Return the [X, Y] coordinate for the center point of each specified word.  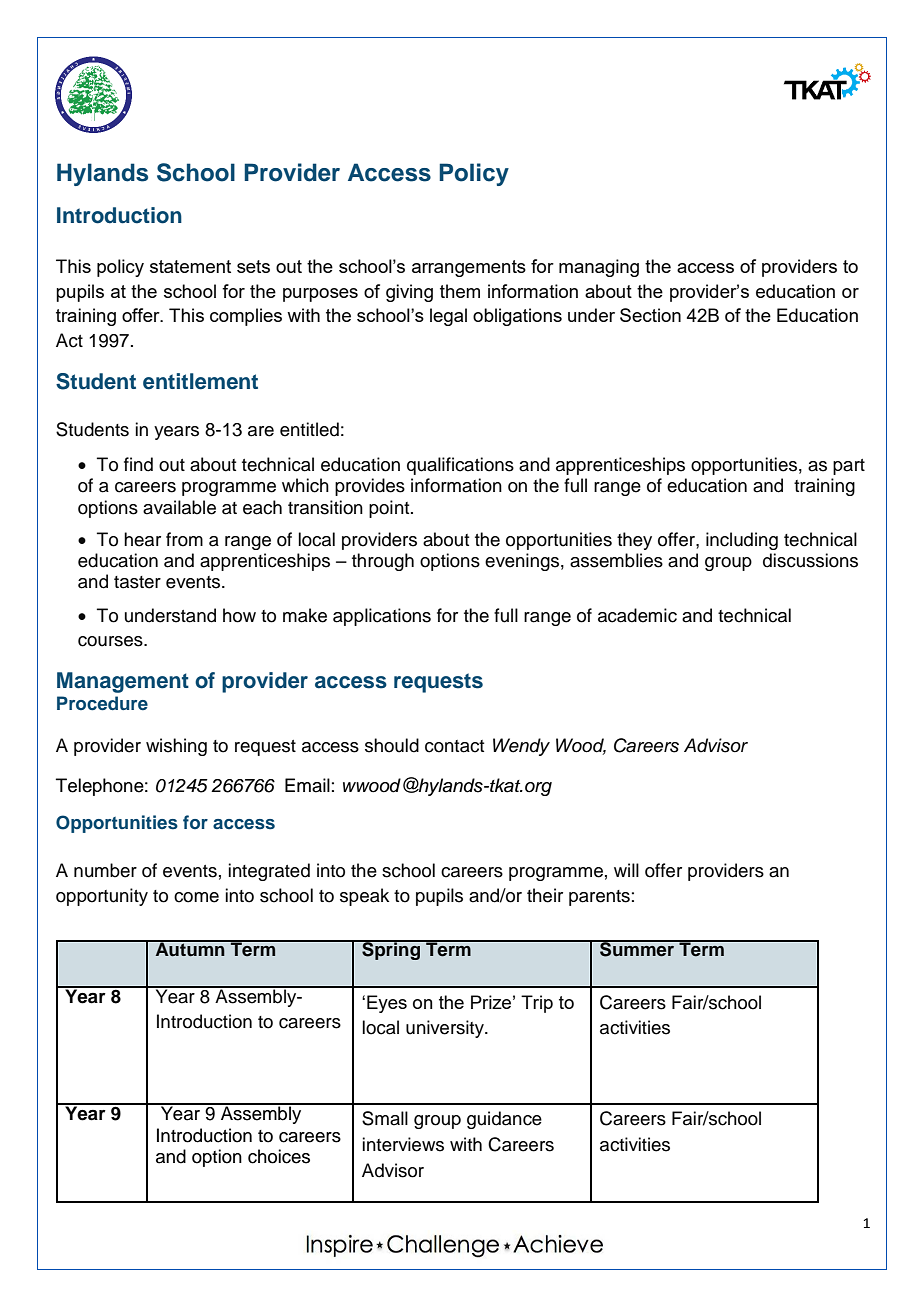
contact [454, 746]
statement [190, 266]
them [460, 291]
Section [650, 315]
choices [279, 1156]
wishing [176, 747]
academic [637, 615]
